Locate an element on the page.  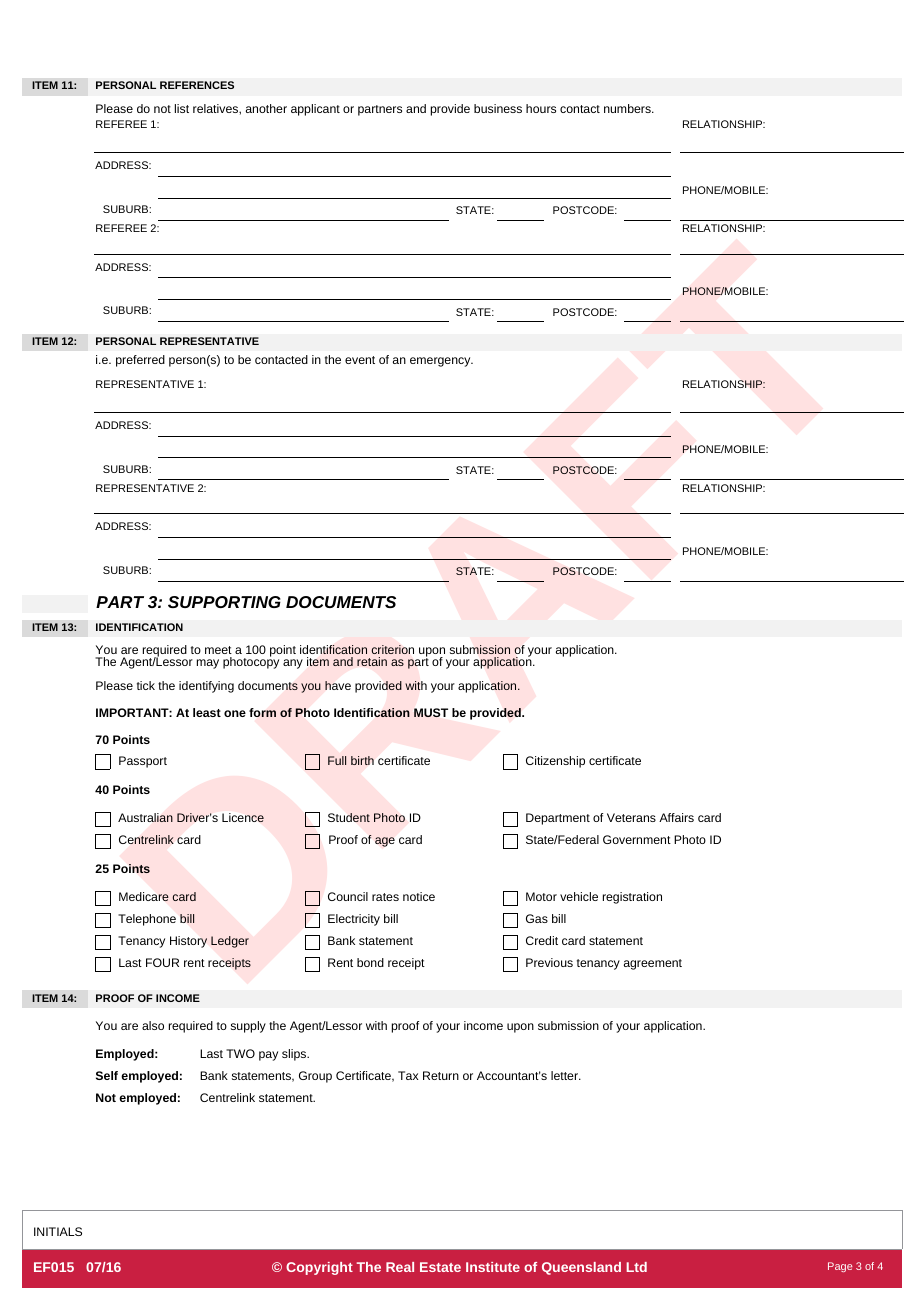
Page is located at coordinates (840, 1267).
